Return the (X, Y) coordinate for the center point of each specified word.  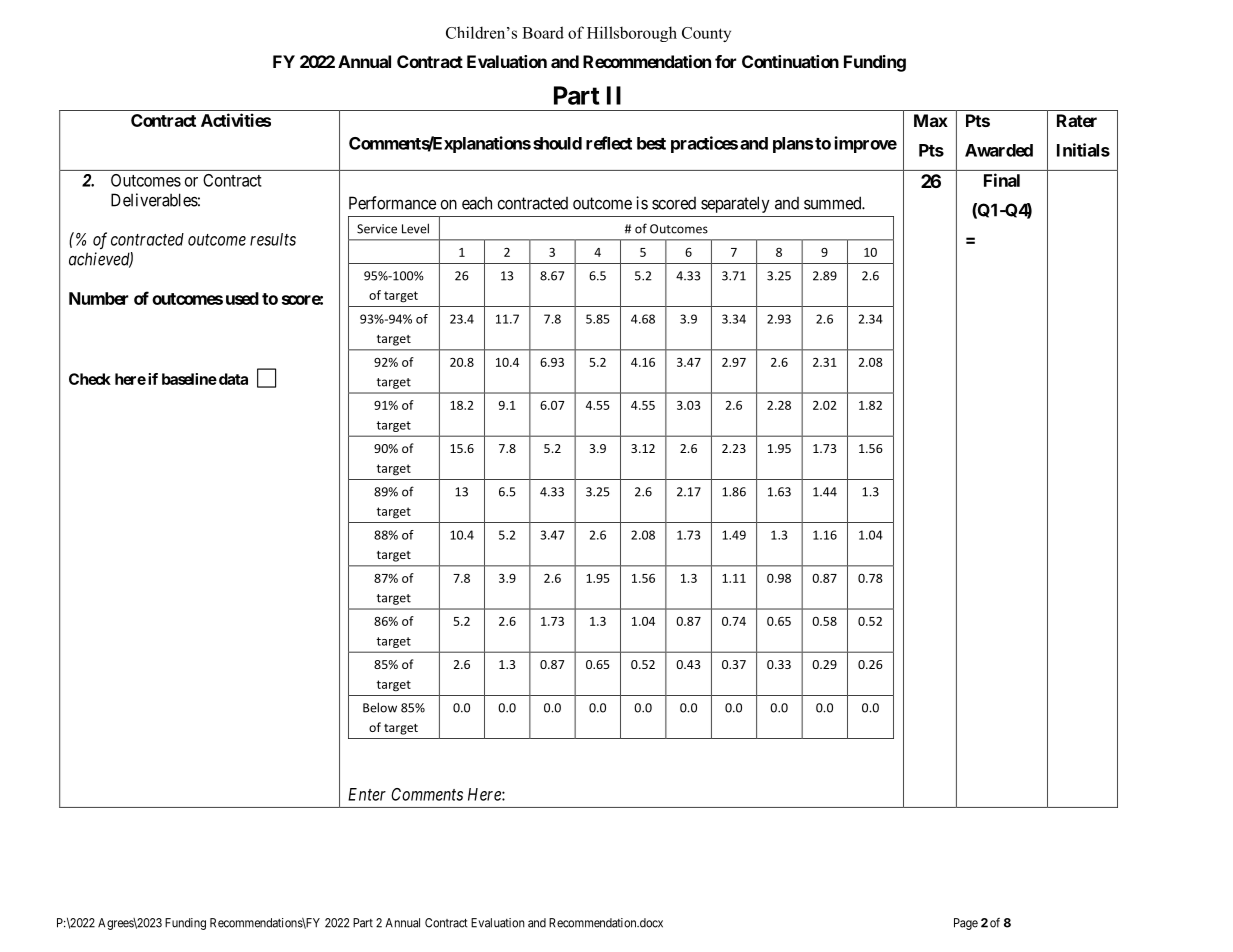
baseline (189, 379)
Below (380, 707)
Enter (367, 794)
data (232, 379)
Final (1002, 180)
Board (543, 32)
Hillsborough (632, 34)
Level (415, 228)
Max (931, 120)
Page (966, 924)
